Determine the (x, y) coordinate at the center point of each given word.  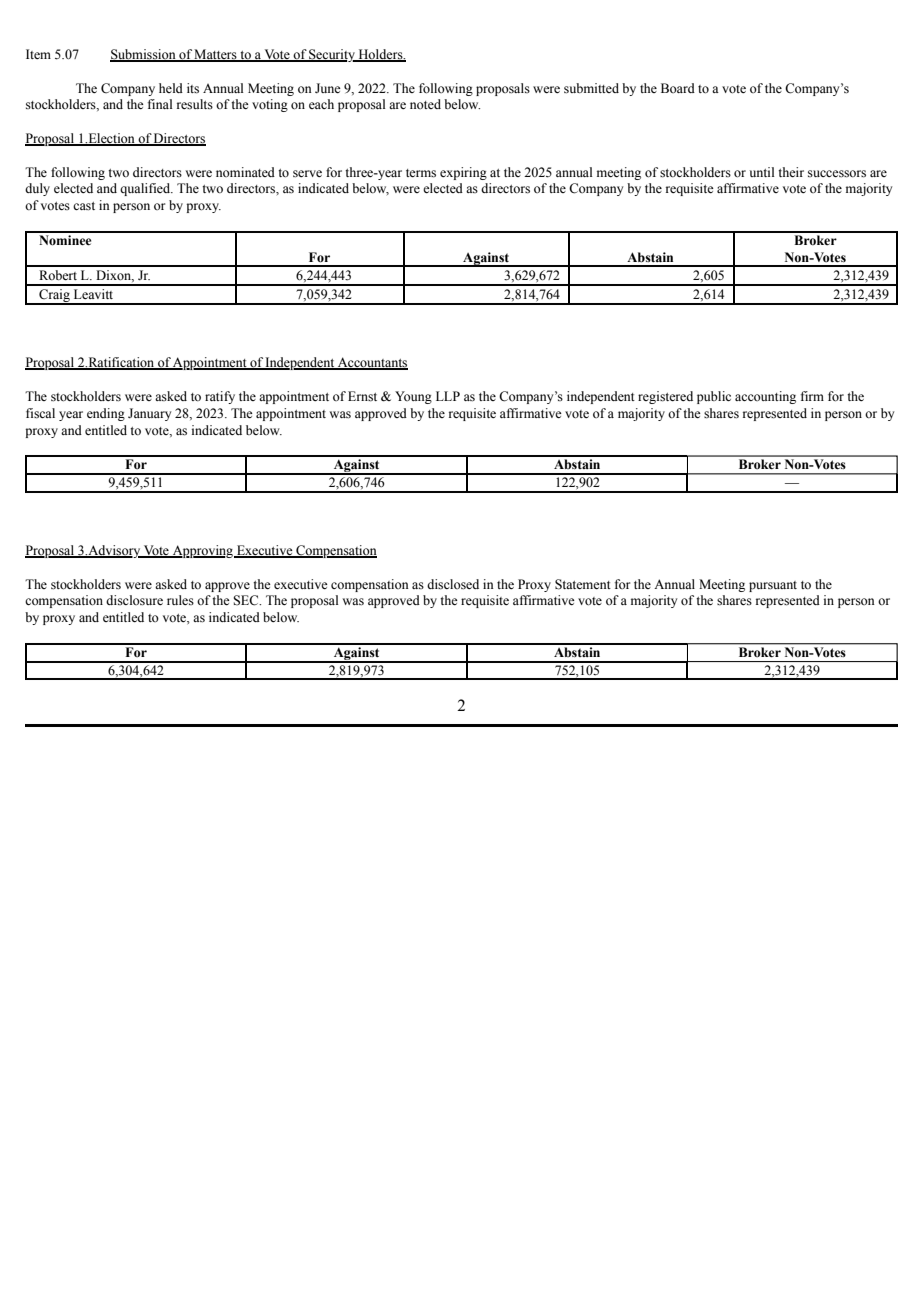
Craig (54, 297)
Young (413, 397)
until (762, 172)
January (149, 414)
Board (678, 88)
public (714, 397)
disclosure (134, 600)
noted (425, 104)
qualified (146, 189)
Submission (144, 55)
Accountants (372, 363)
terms (421, 173)
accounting (765, 397)
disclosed (453, 584)
